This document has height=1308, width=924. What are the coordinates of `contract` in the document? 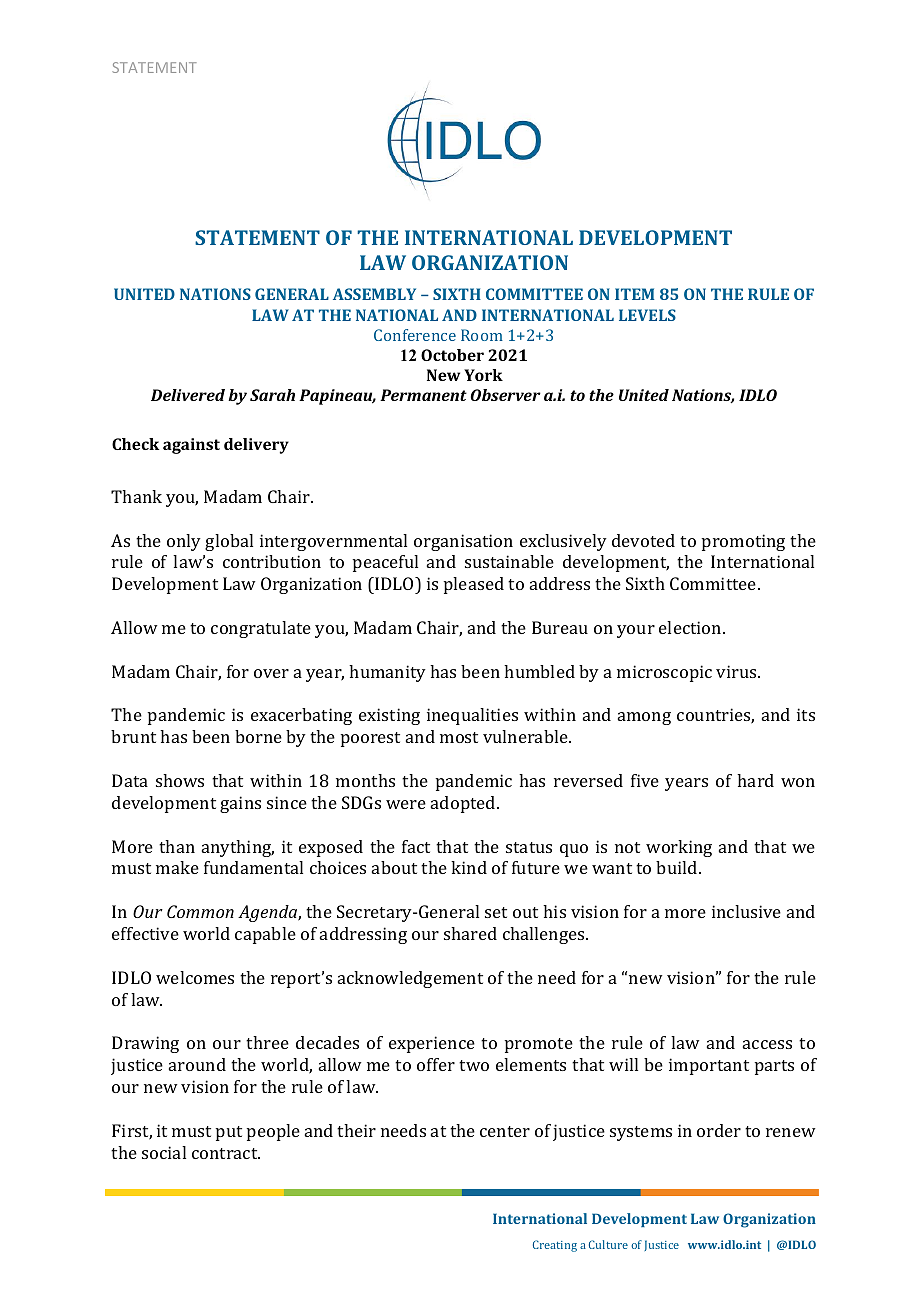 It's located at (226, 1153).
